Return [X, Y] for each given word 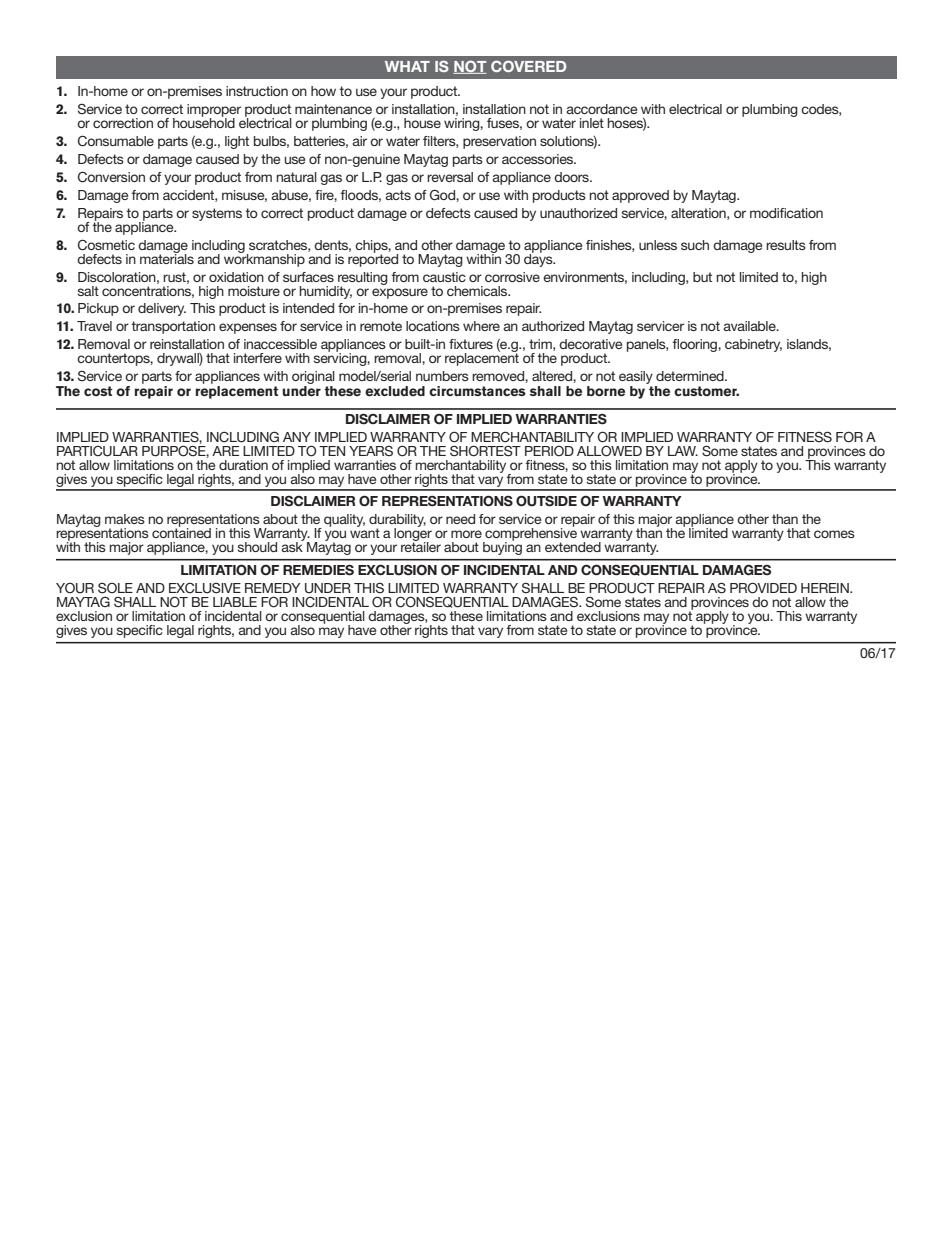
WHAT [407, 66]
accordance [601, 109]
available [750, 326]
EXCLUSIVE [205, 588]
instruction [257, 91]
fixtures [471, 344]
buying [502, 547]
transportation [173, 327]
